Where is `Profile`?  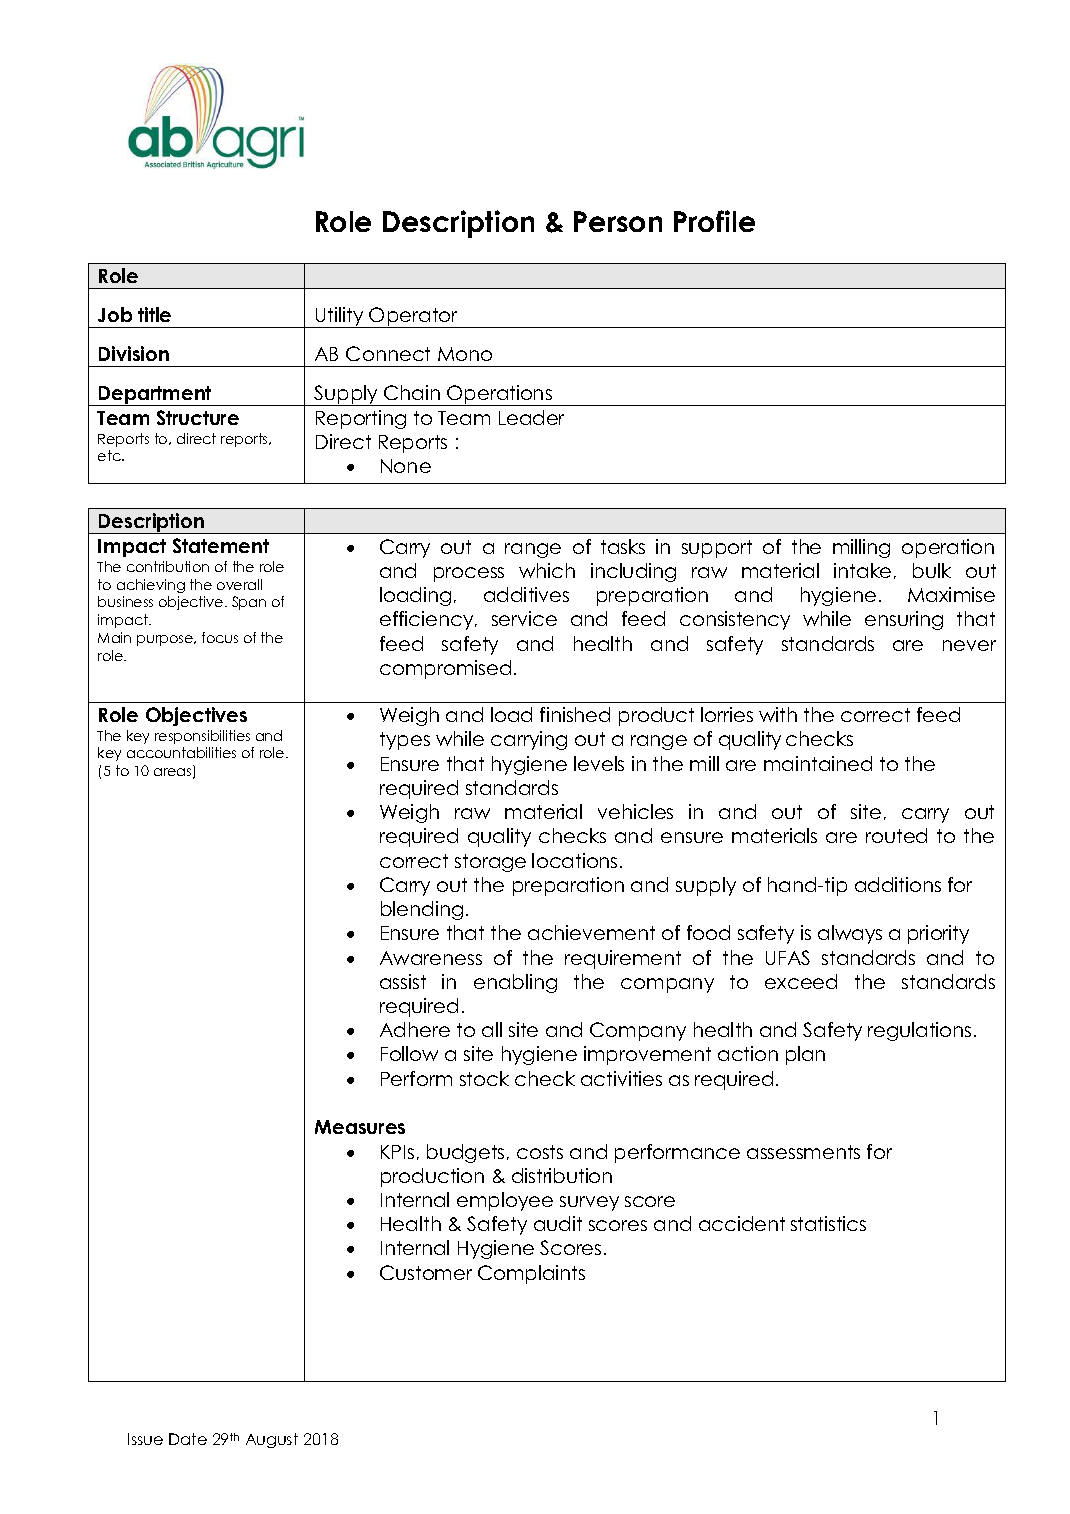 Profile is located at coordinates (714, 221).
